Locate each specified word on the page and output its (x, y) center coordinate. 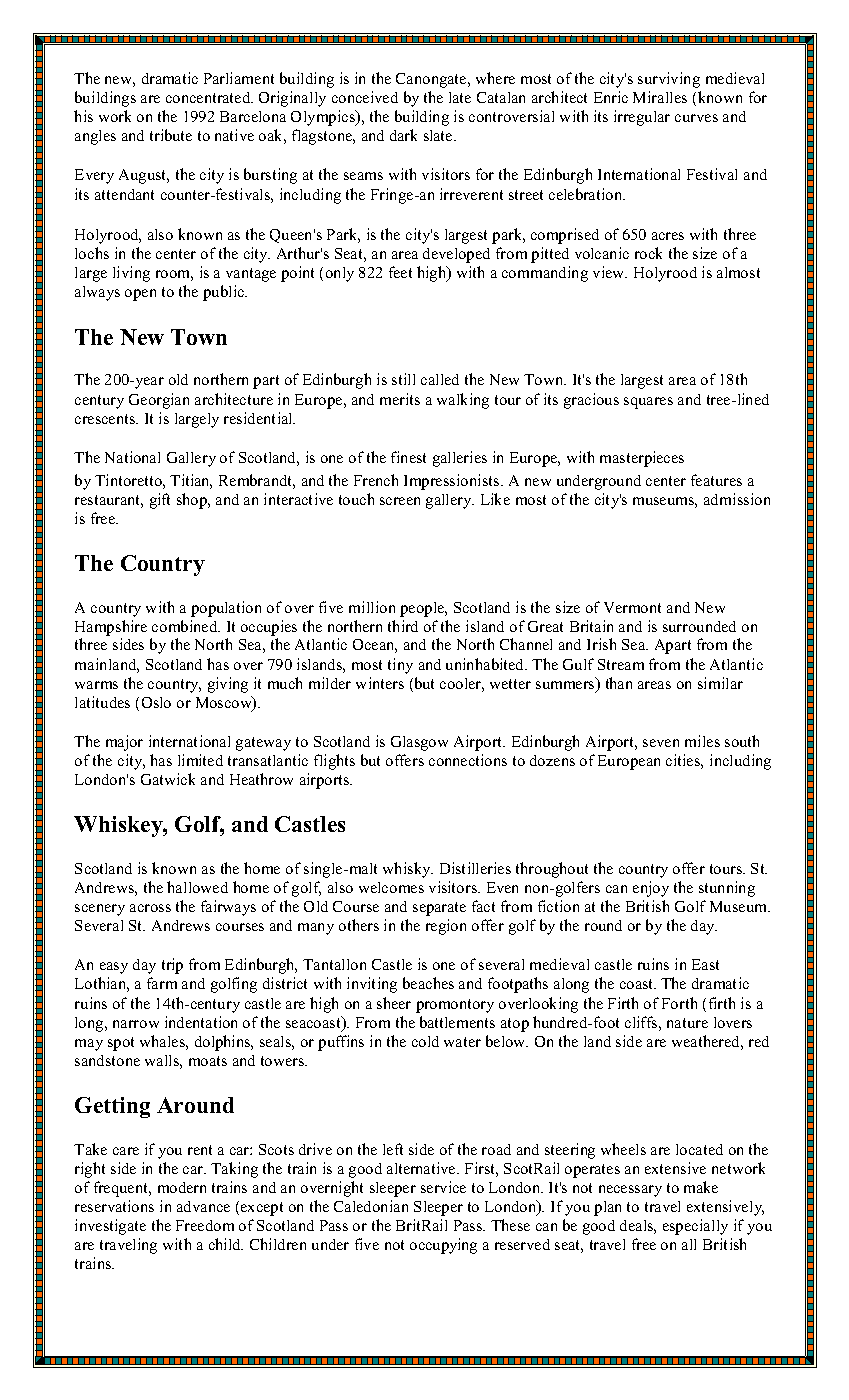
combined (186, 626)
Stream (621, 664)
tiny (400, 666)
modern (182, 1187)
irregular (642, 118)
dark (403, 135)
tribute (171, 135)
